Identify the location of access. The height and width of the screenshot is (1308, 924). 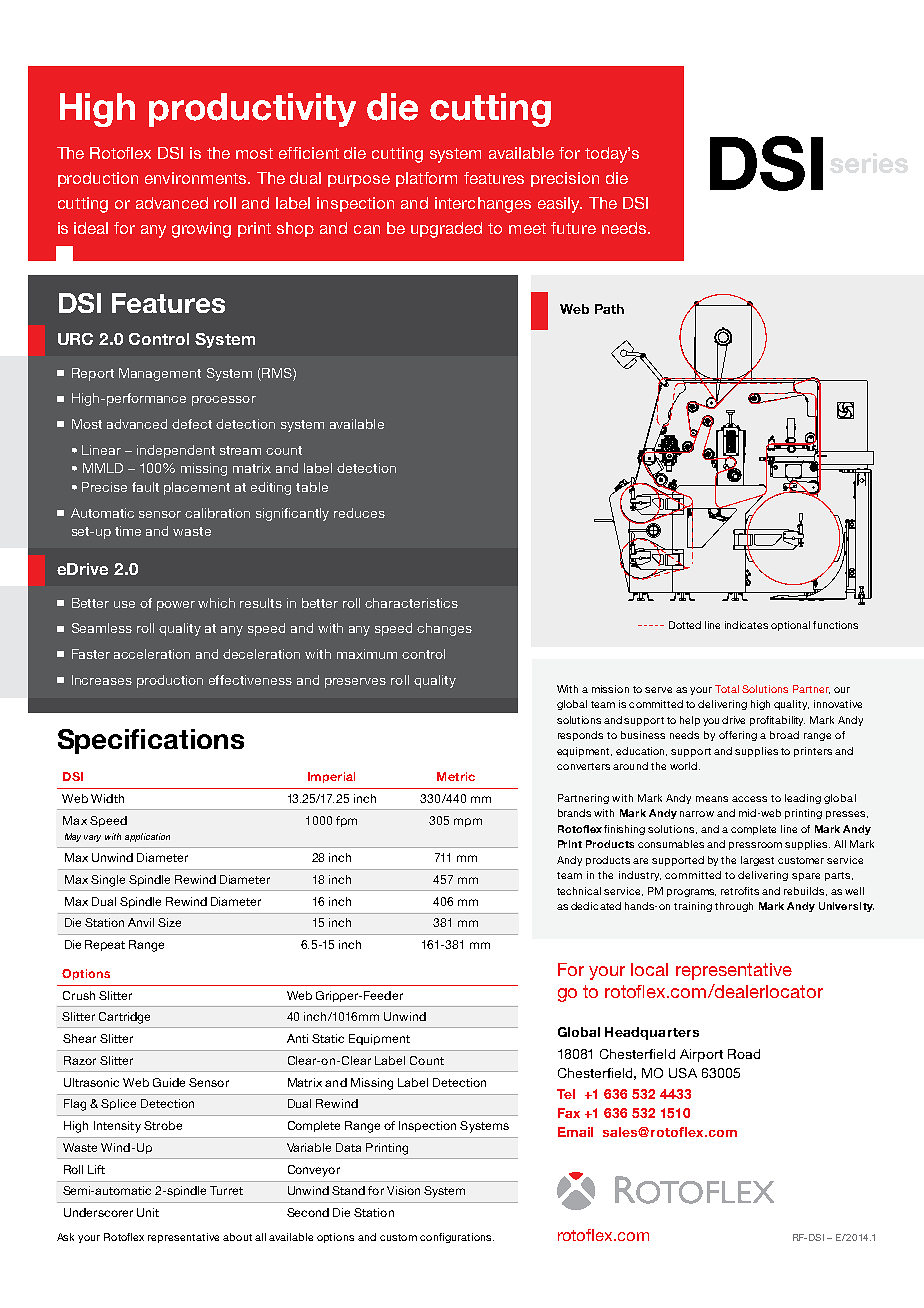
(749, 799).
